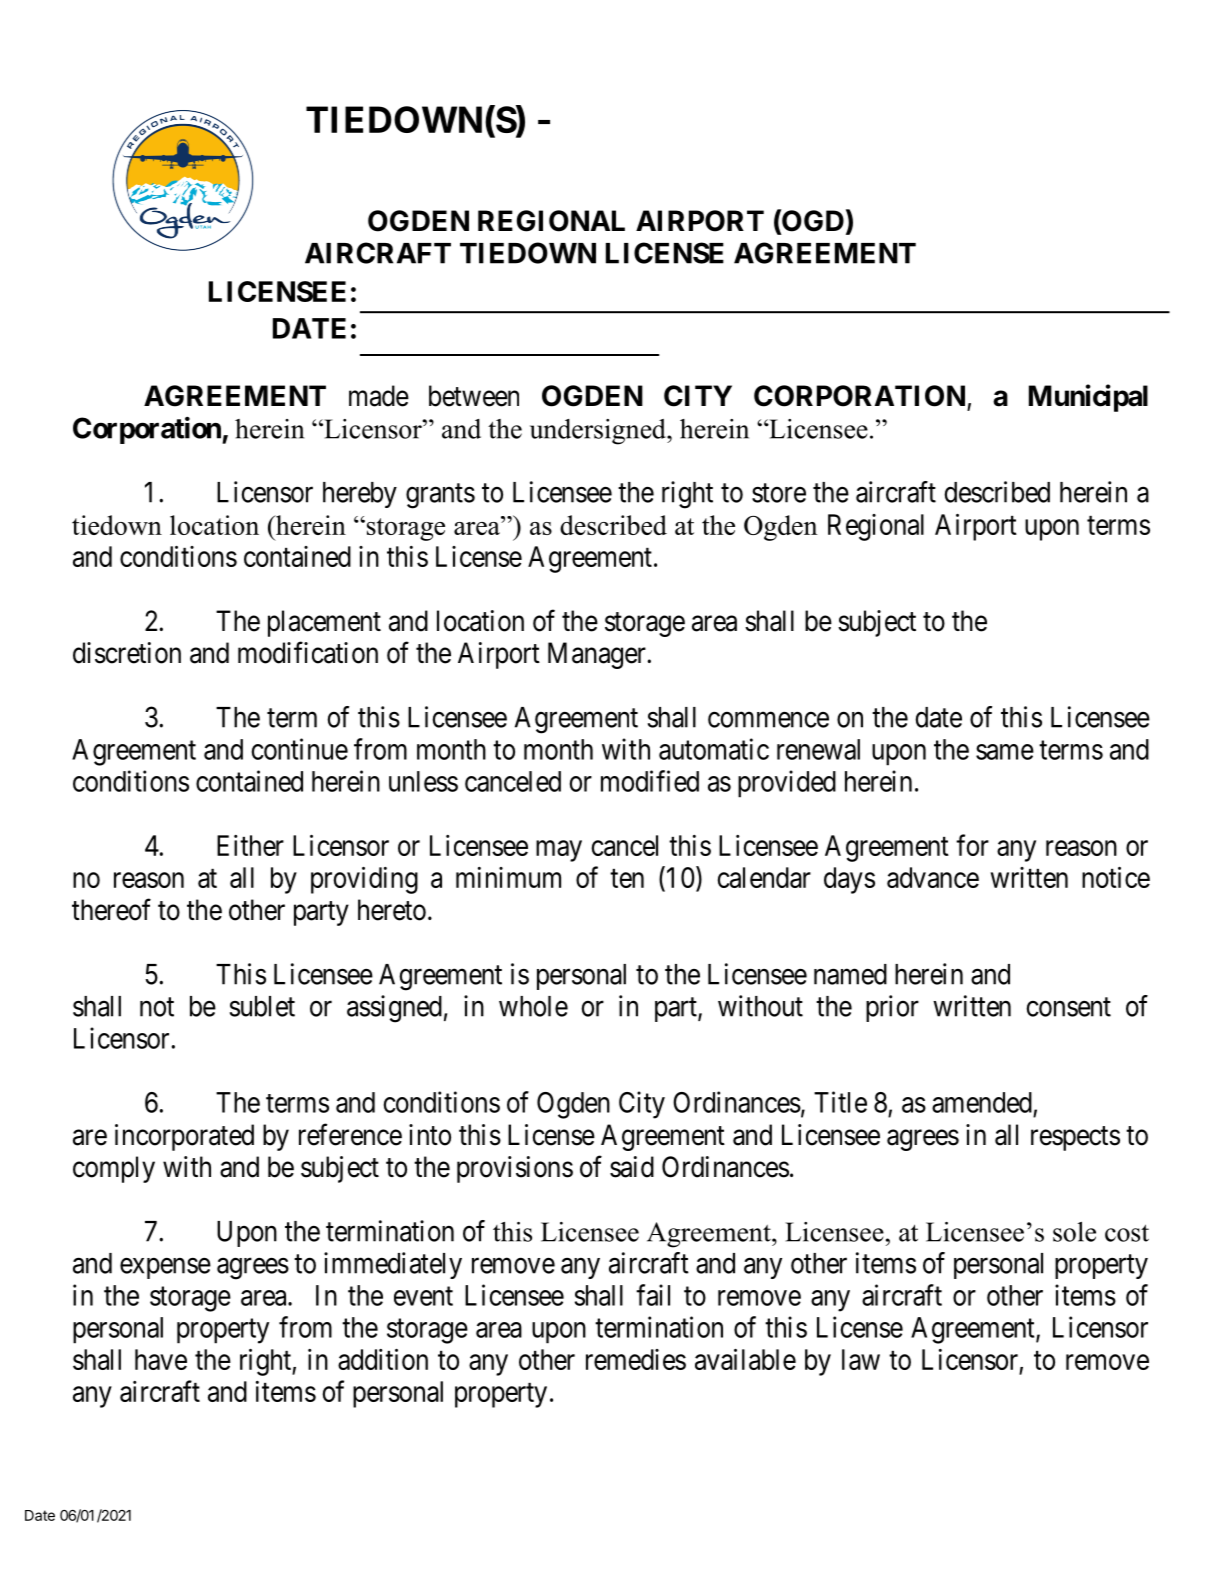 The height and width of the screenshot is (1580, 1221). Describe the element at coordinates (653, 1295) in the screenshot. I see `fail` at that location.
